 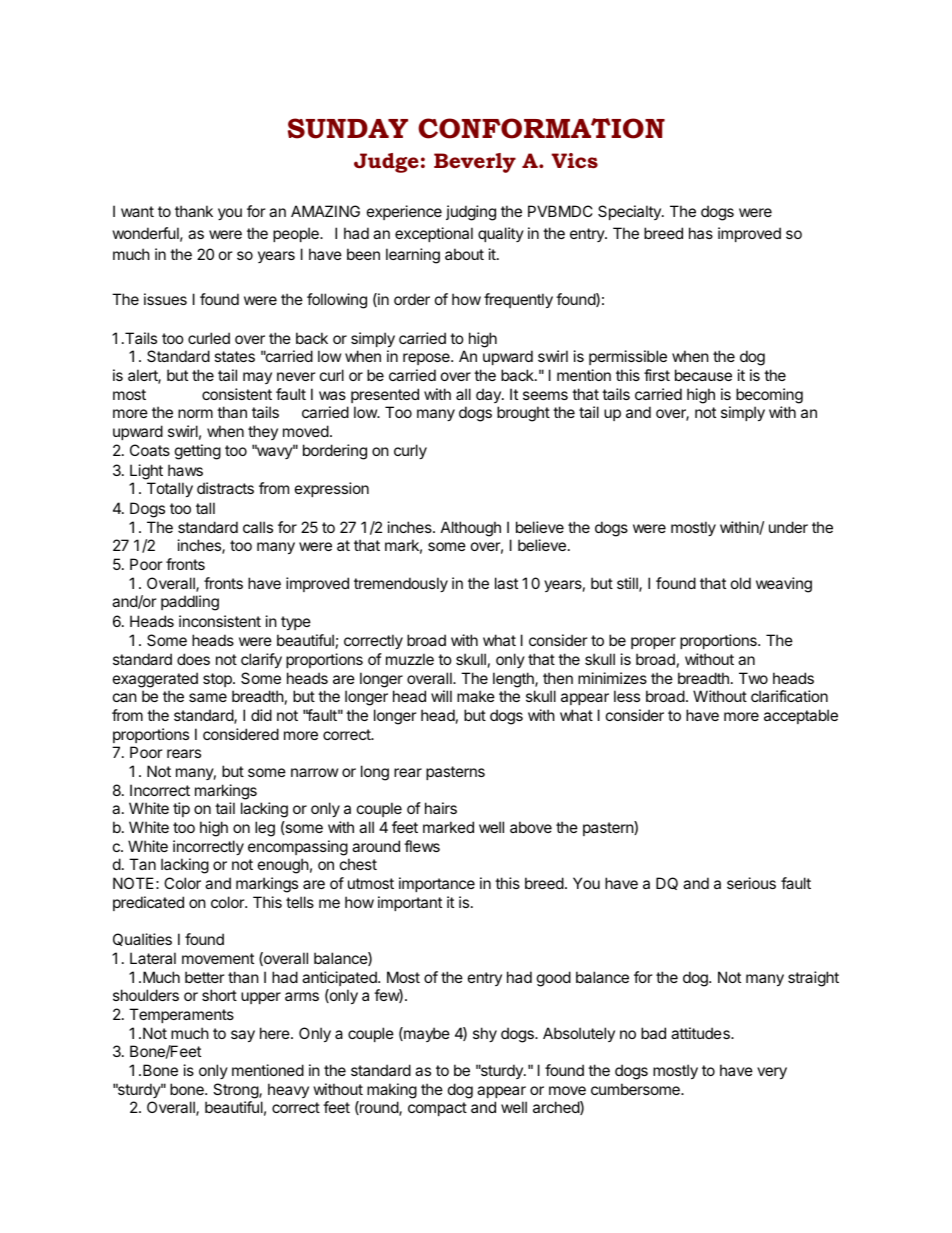 I want to click on hairs, so click(x=441, y=808).
